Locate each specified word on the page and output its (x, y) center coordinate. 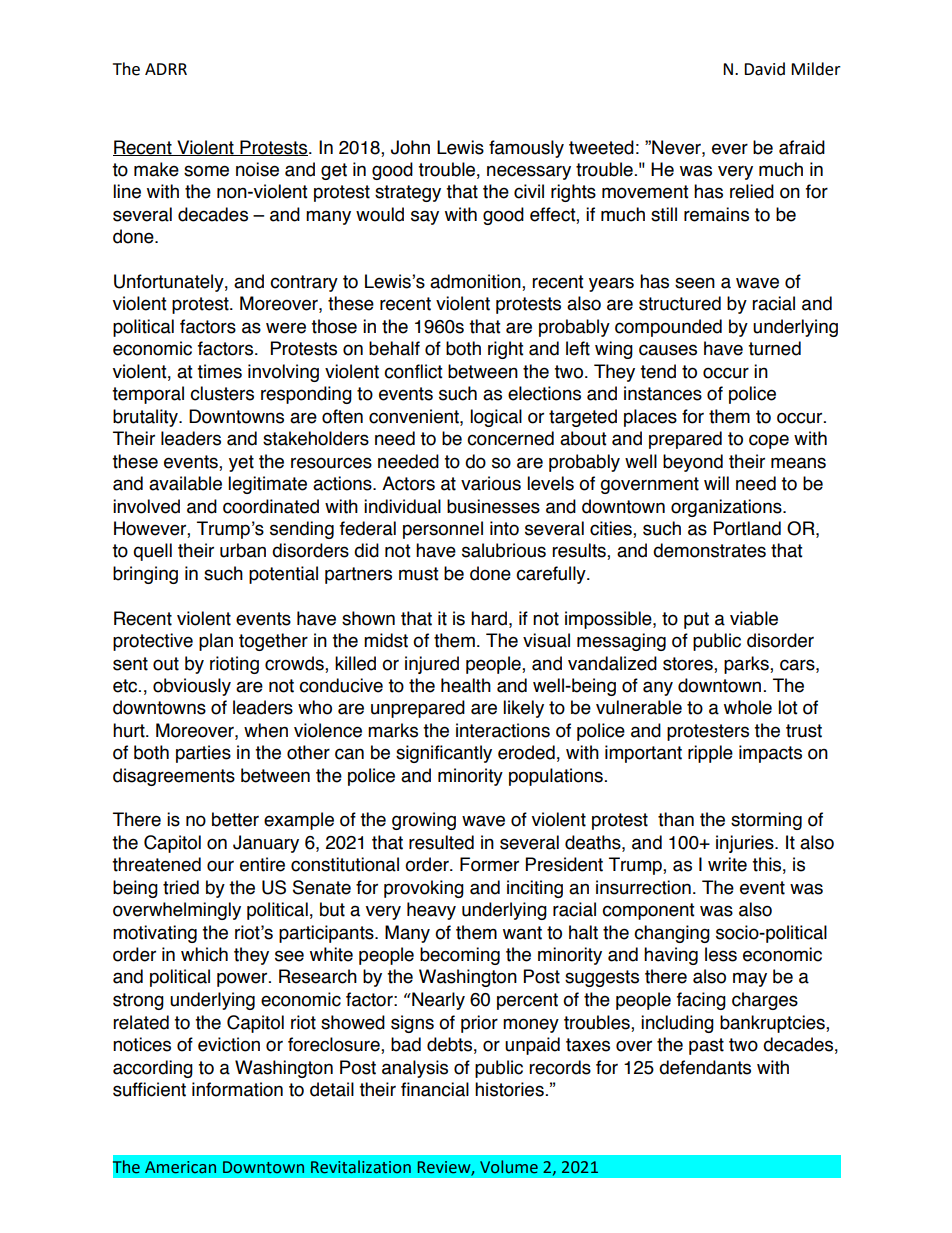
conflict (413, 371)
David (764, 69)
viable (754, 618)
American (180, 1167)
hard (489, 618)
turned (774, 348)
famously (526, 149)
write (727, 864)
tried (181, 887)
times (219, 371)
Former (489, 864)
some (206, 171)
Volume (509, 1167)
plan (216, 642)
